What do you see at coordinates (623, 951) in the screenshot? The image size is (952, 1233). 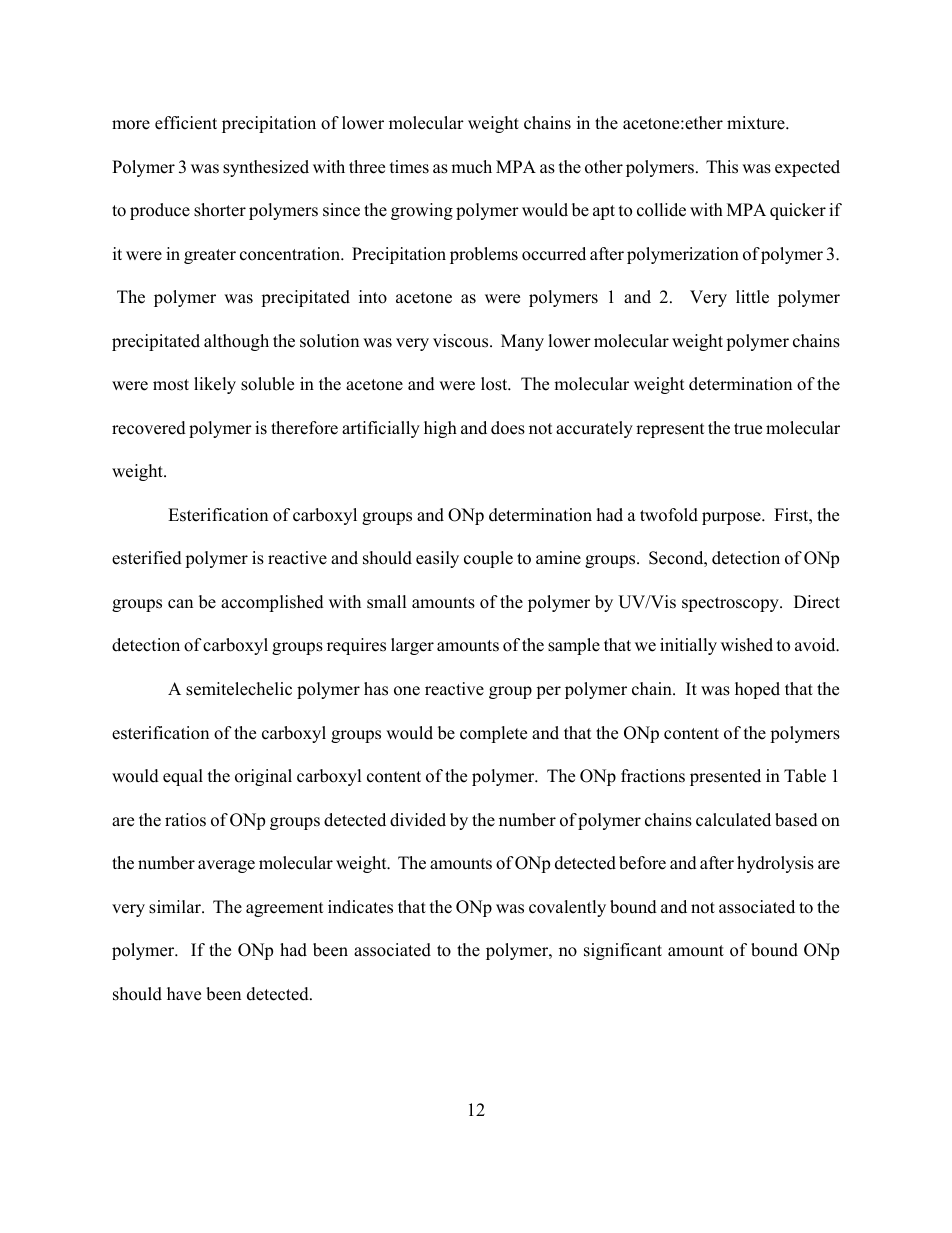 I see `significant` at bounding box center [623, 951].
